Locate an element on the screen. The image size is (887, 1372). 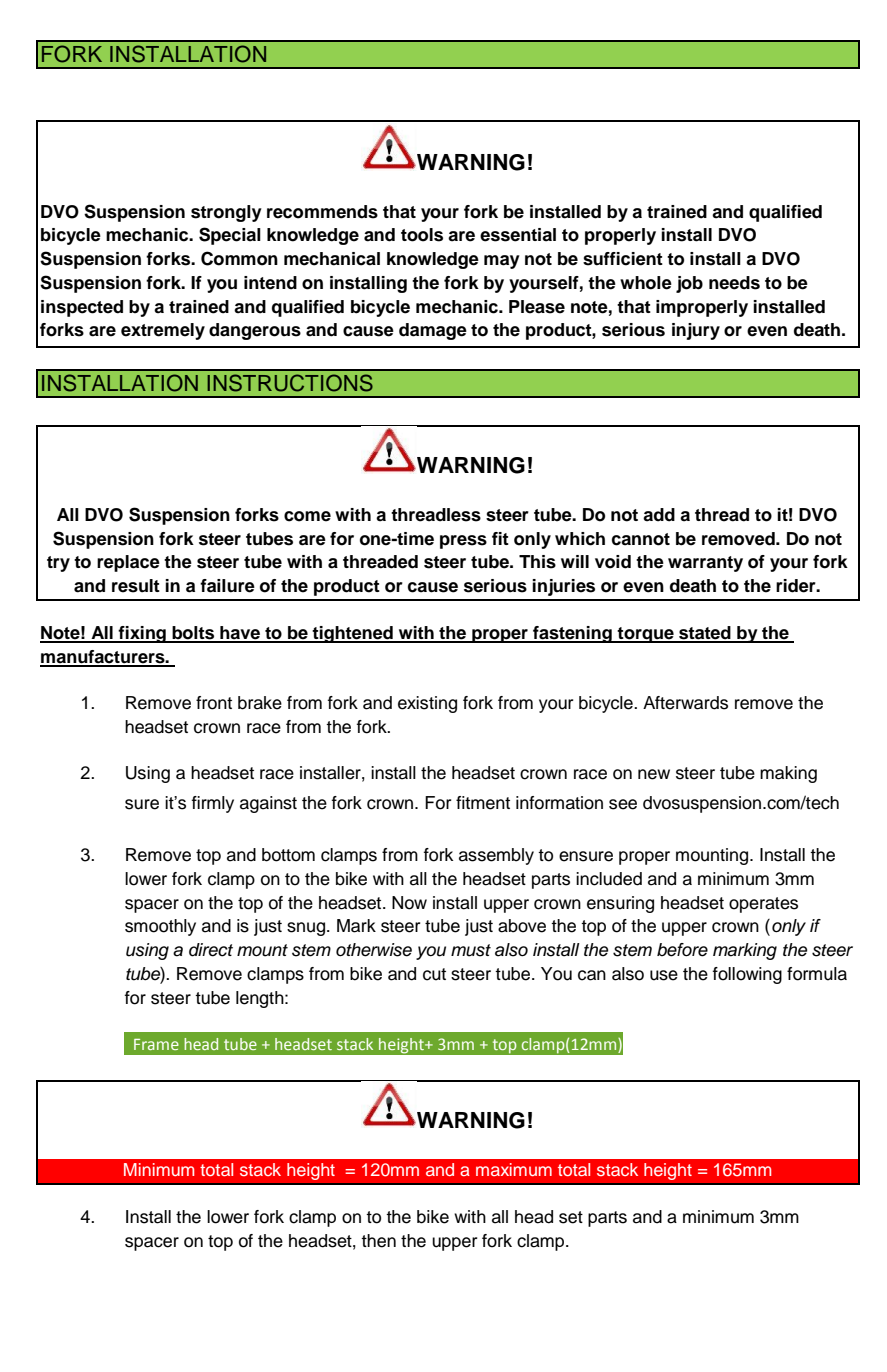
then is located at coordinates (378, 1241).
